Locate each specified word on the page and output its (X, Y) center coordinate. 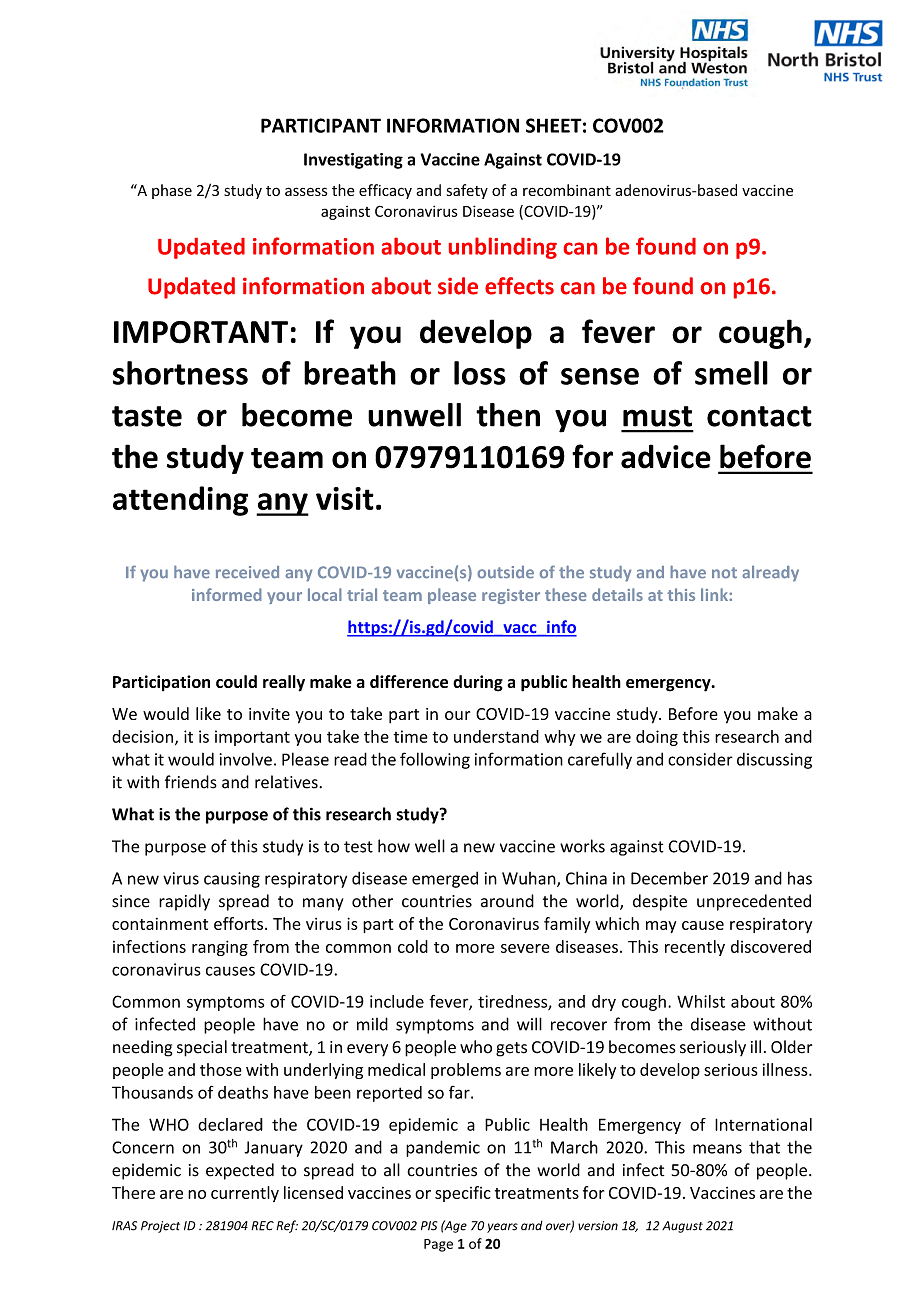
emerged (445, 879)
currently (245, 1194)
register (511, 596)
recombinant (567, 190)
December (669, 878)
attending (180, 501)
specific (463, 1194)
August (682, 1227)
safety (467, 191)
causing (232, 880)
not (724, 573)
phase (172, 191)
